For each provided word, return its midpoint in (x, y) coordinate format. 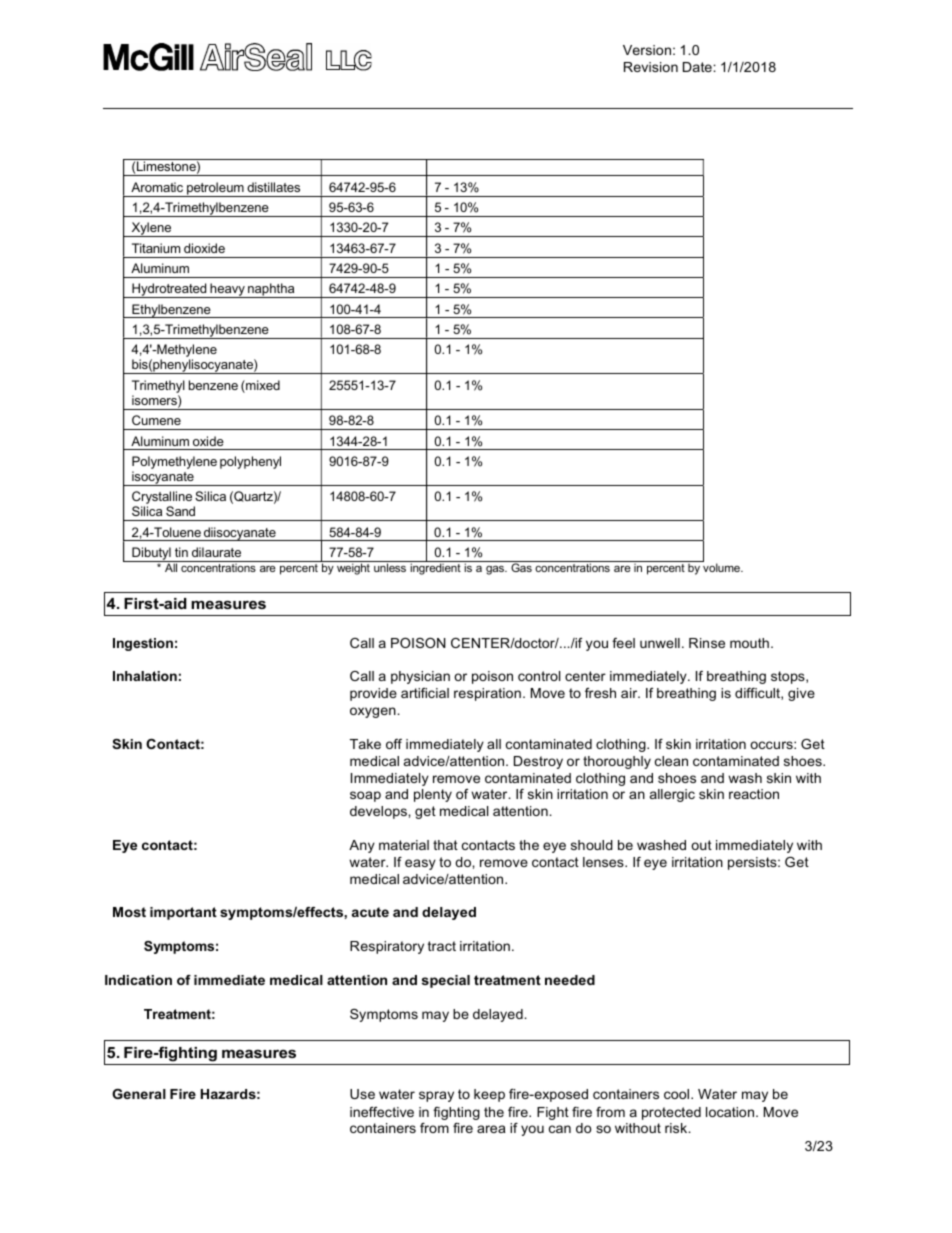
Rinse (707, 643)
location (731, 1112)
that (445, 845)
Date (698, 67)
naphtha (271, 290)
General (139, 1094)
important (183, 913)
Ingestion (143, 644)
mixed (262, 386)
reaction (754, 794)
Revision (651, 67)
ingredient (435, 568)
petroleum (215, 189)
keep (489, 1095)
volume (721, 566)
